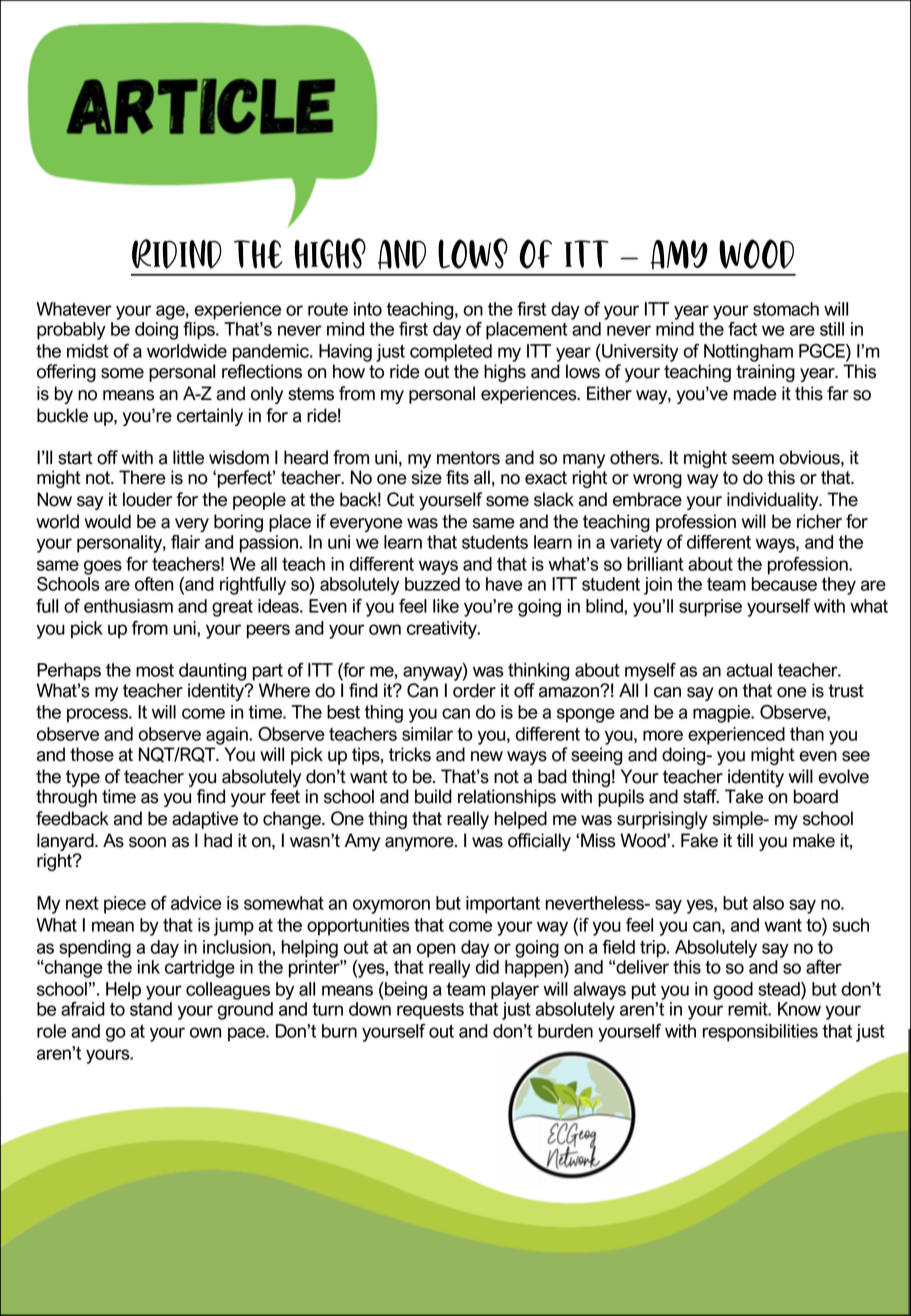 The image size is (911, 1316). I want to click on flips, so click(200, 331).
